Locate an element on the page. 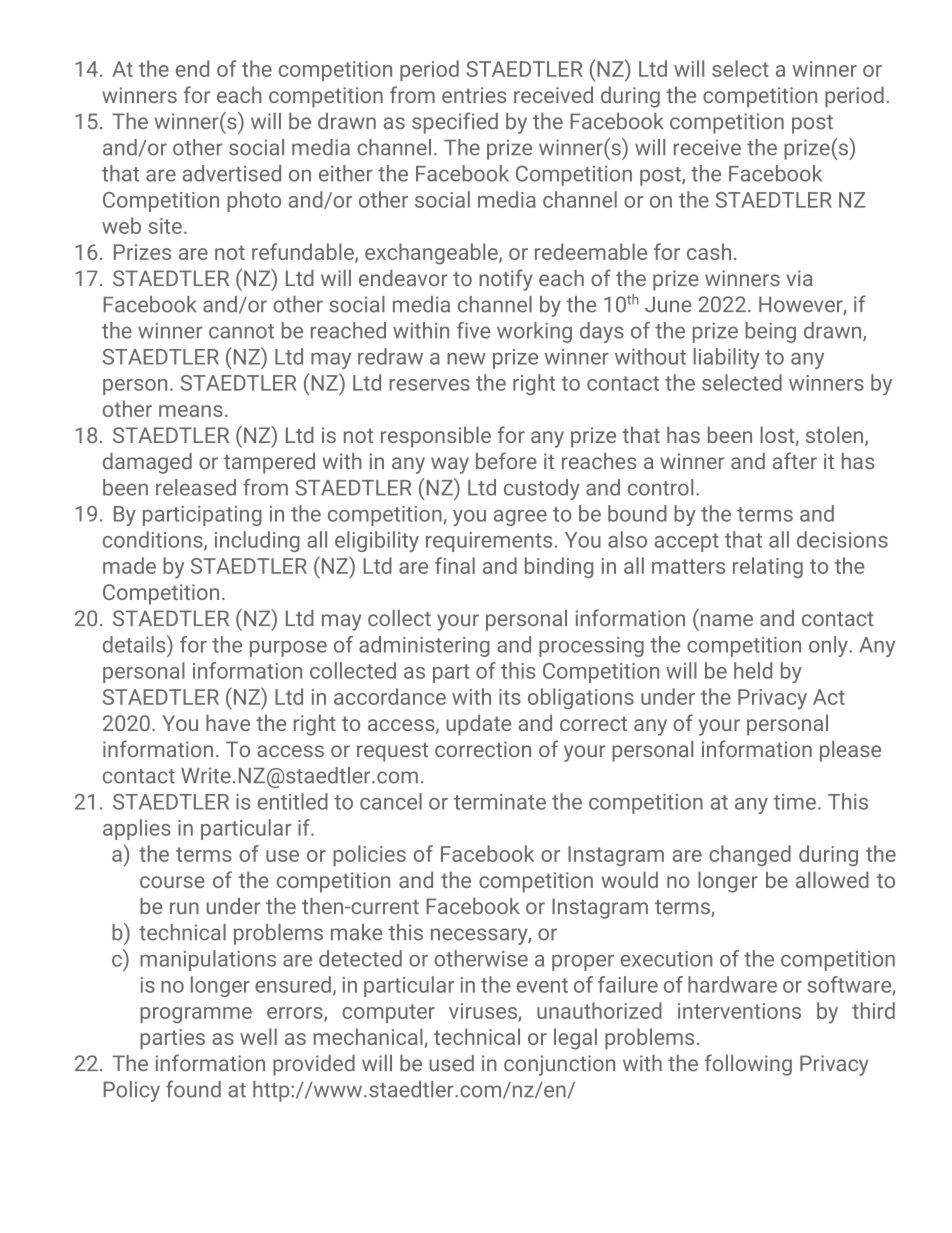 Image resolution: width=952 pixels, height=1233 pixels. including is located at coordinates (257, 541).
